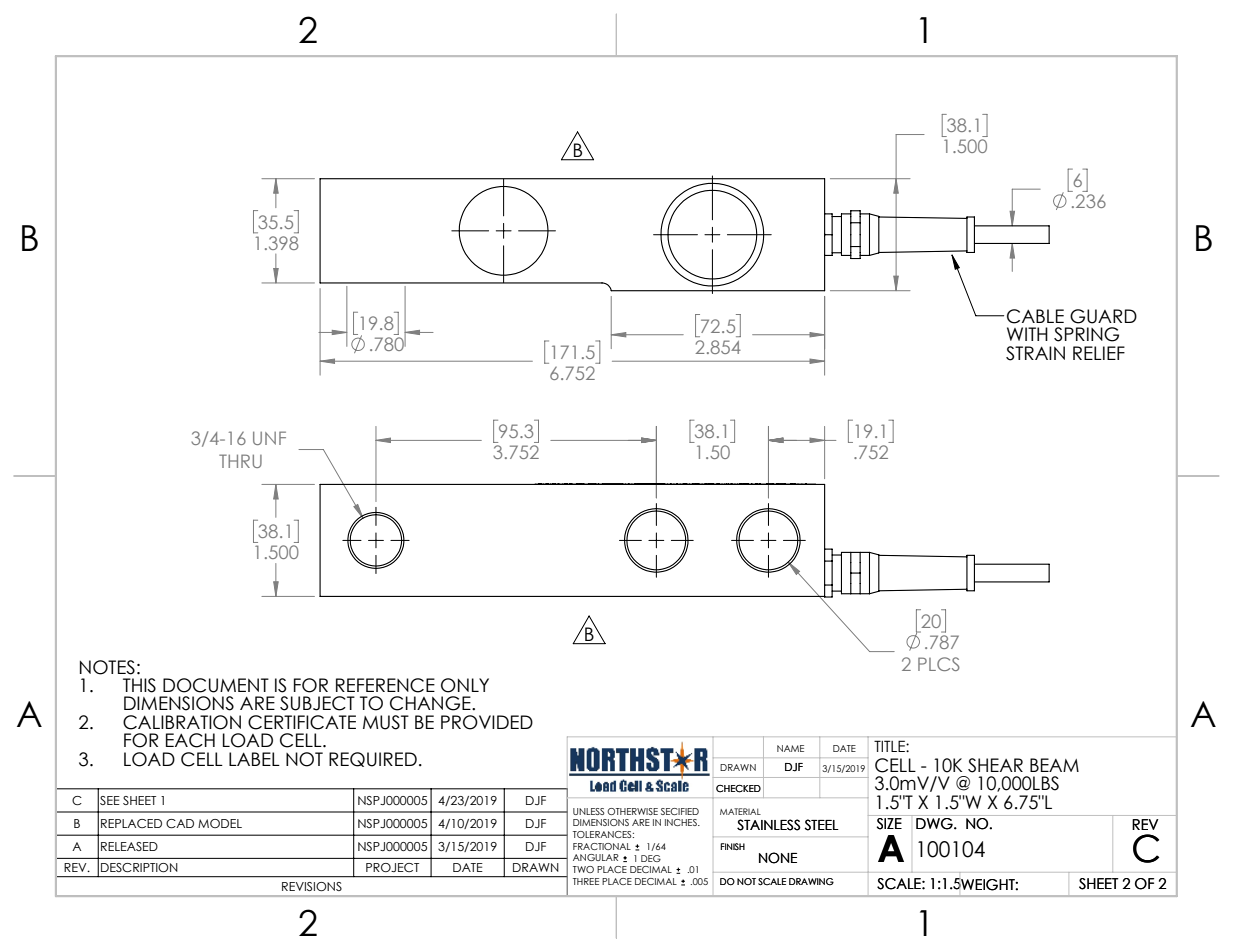 The image size is (1233, 952). I want to click on REVISIONS, so click(312, 886).
